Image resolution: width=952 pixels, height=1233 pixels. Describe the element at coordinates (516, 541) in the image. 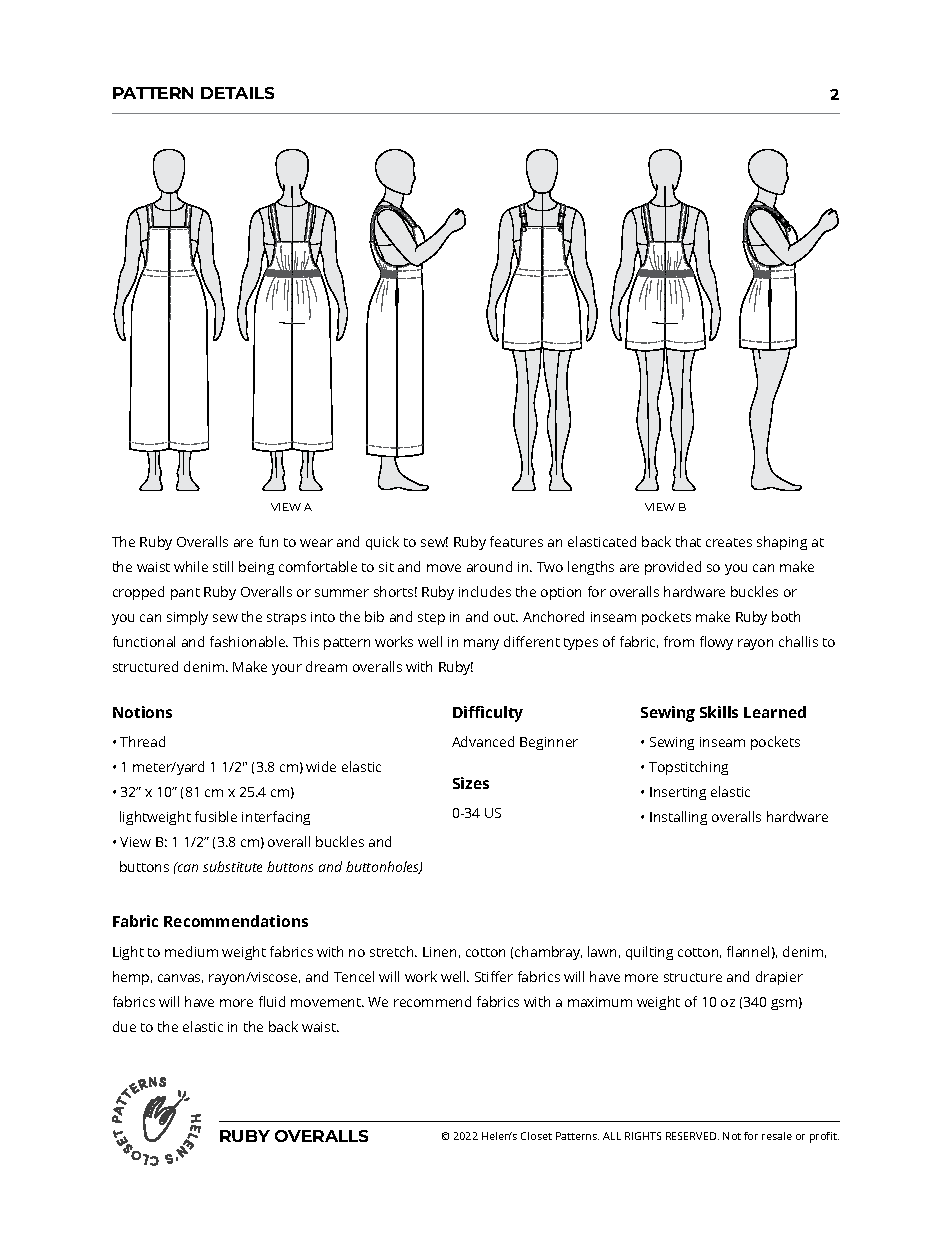

I see `features` at that location.
